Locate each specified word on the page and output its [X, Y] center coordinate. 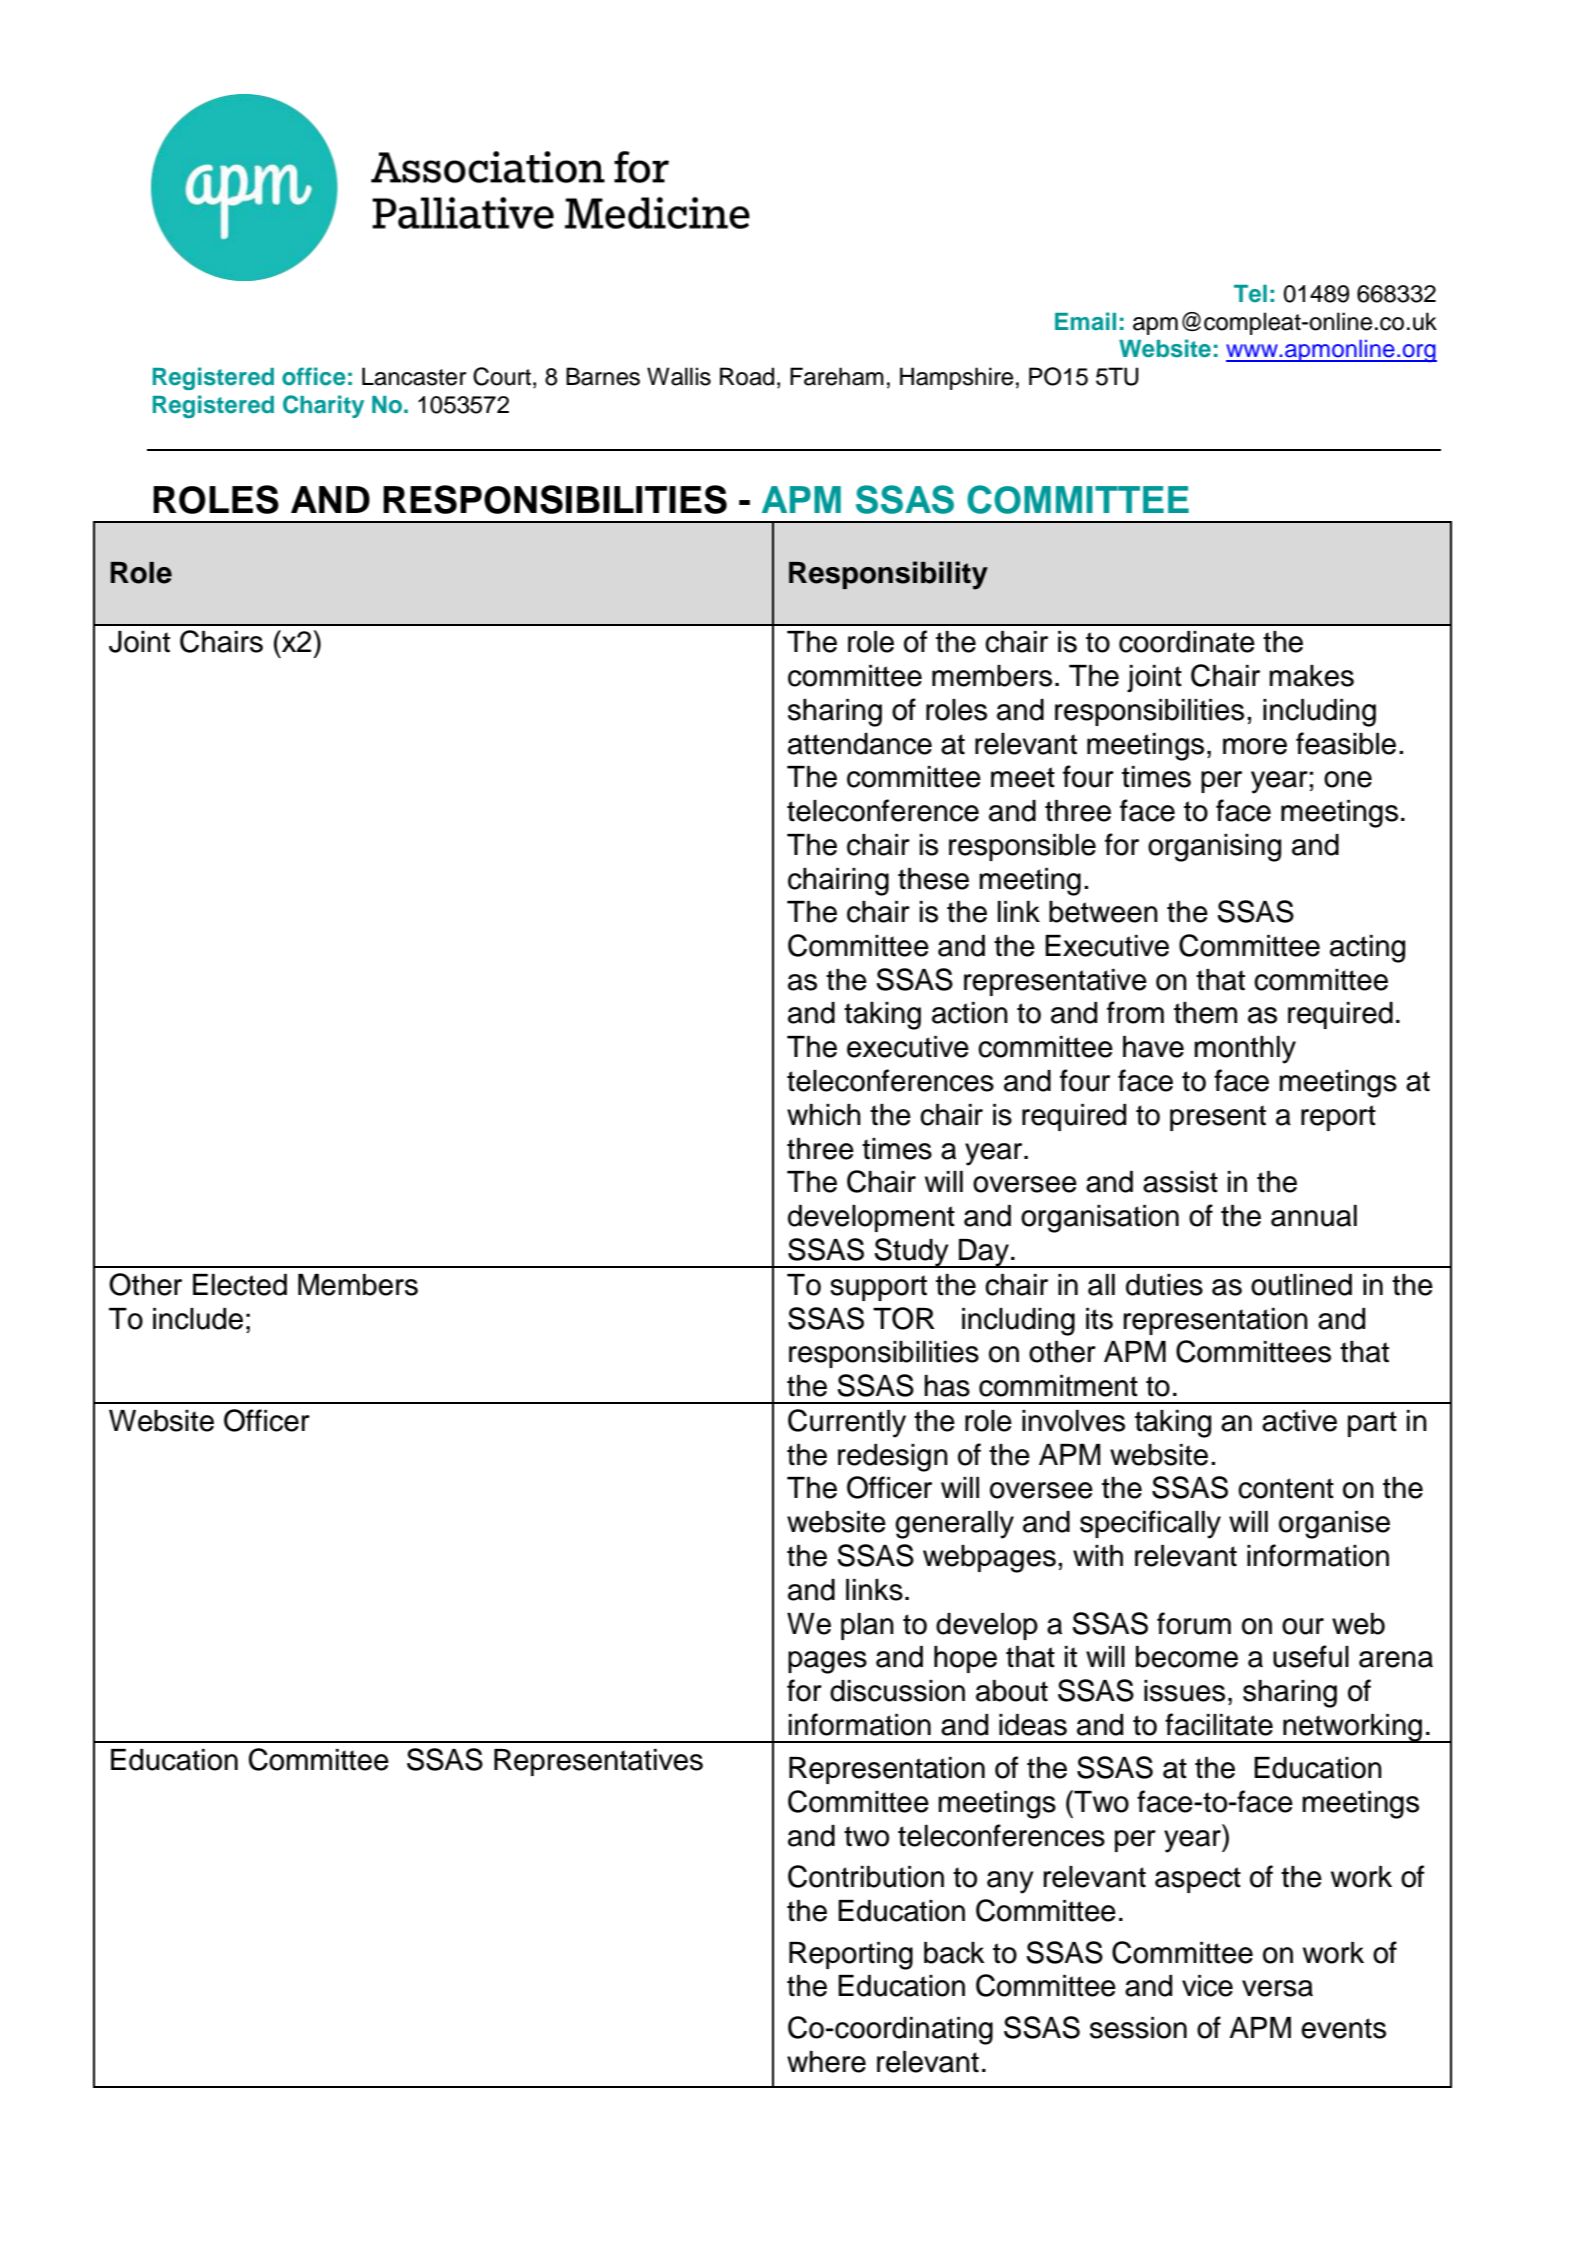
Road [747, 376]
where [826, 2062]
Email [1085, 321]
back [954, 1953]
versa [1277, 1988]
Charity [323, 406]
